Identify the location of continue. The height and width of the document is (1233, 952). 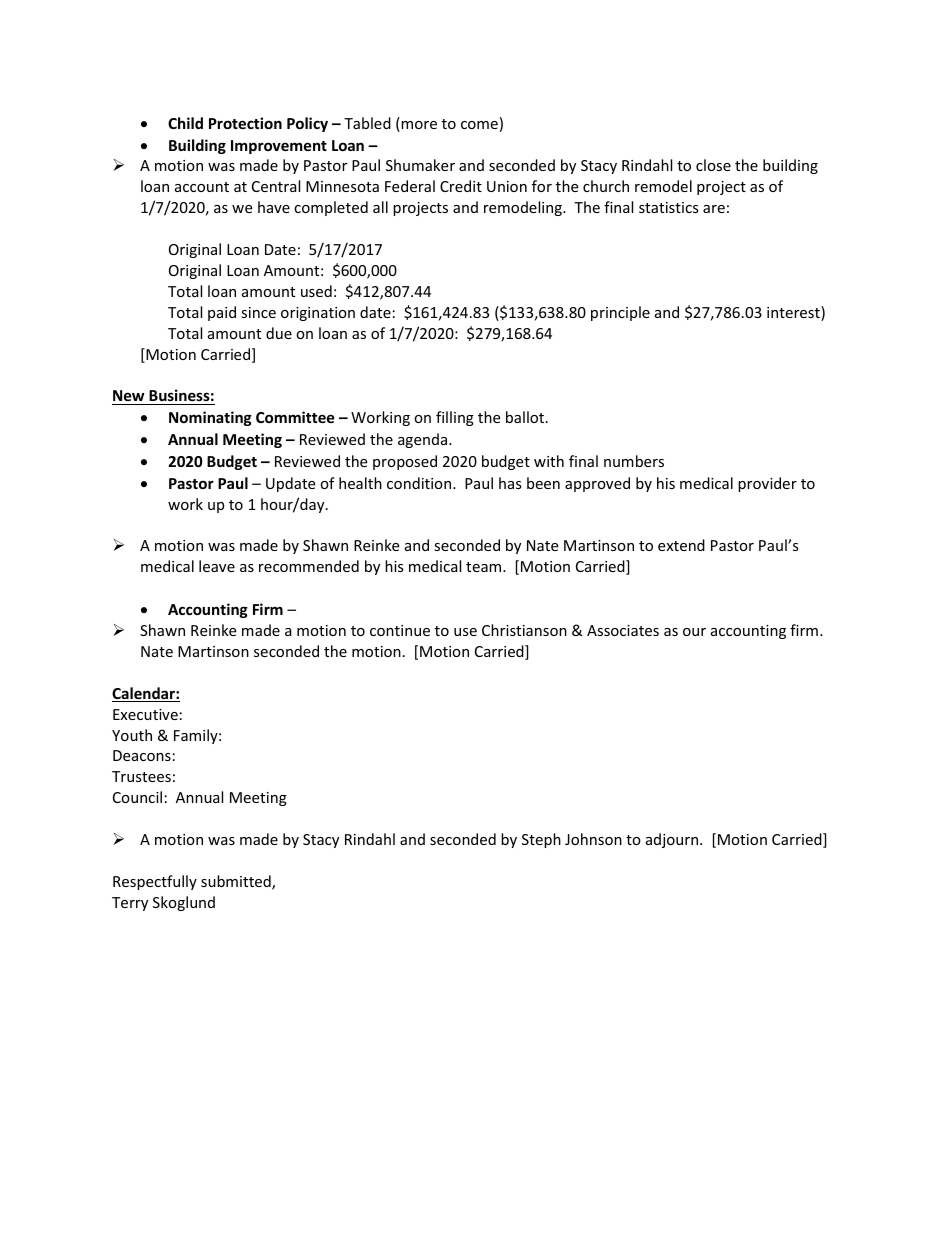
(400, 630).
